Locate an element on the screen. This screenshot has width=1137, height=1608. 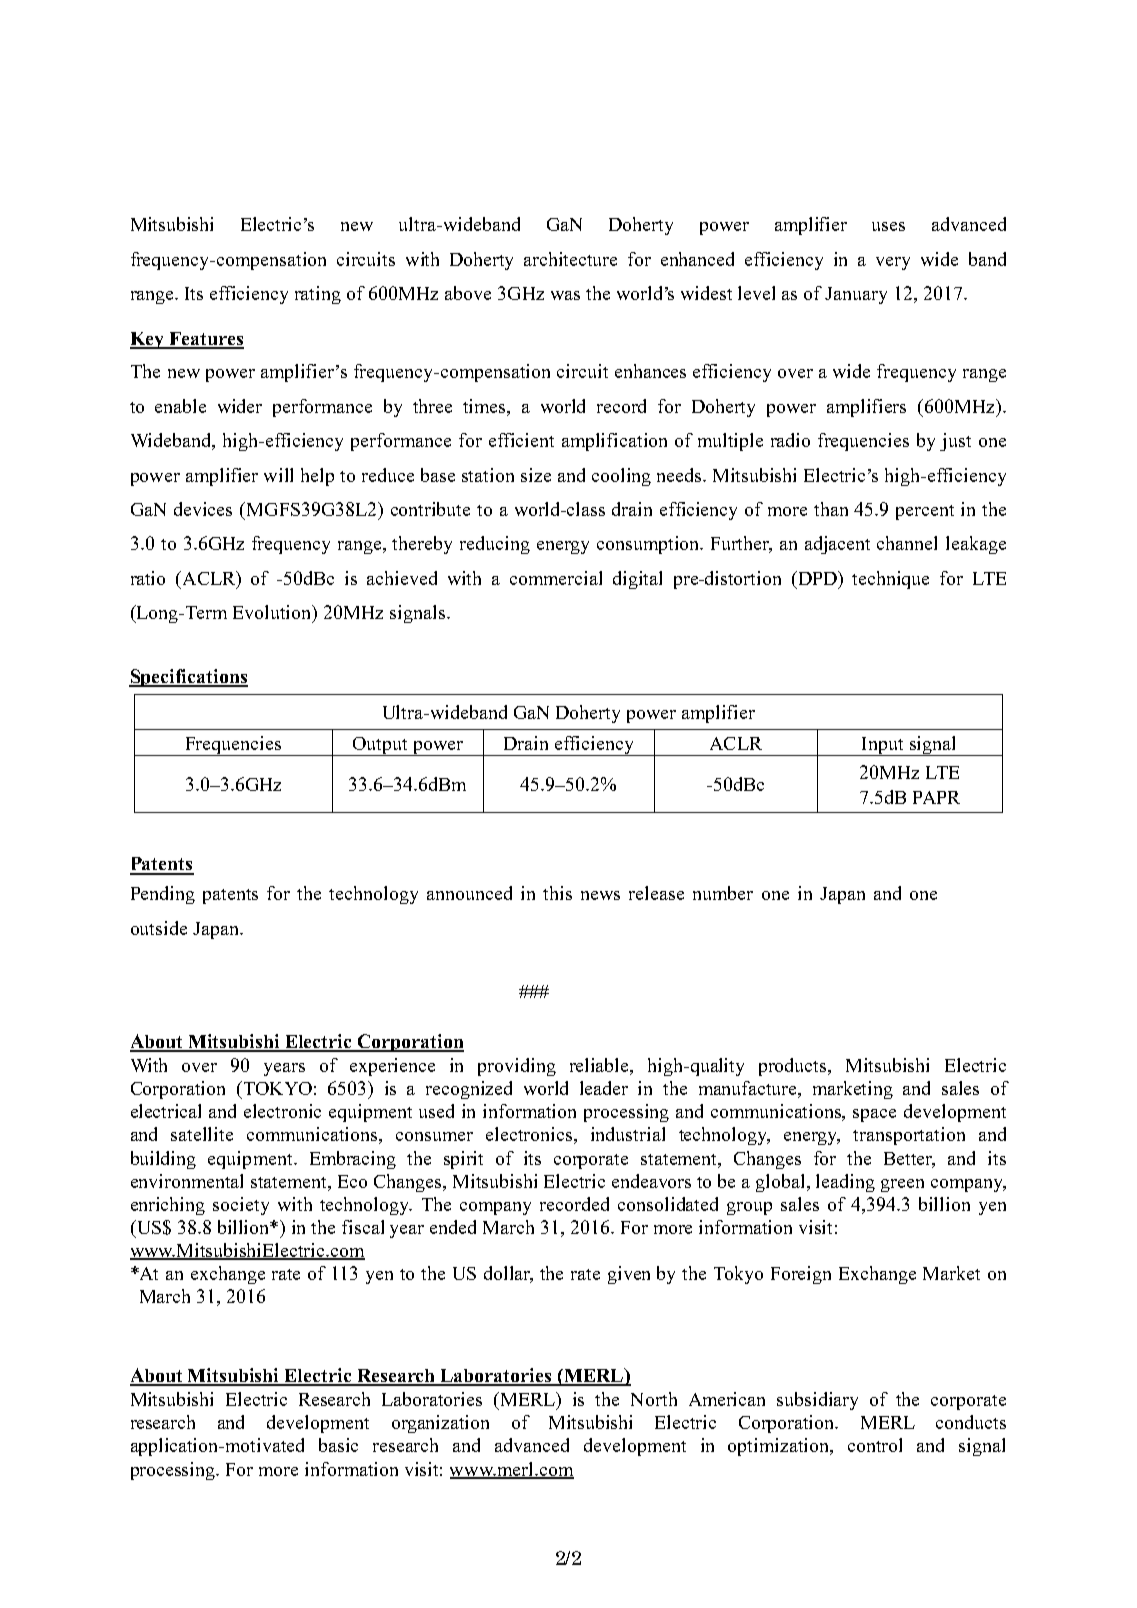
North is located at coordinates (654, 1399).
